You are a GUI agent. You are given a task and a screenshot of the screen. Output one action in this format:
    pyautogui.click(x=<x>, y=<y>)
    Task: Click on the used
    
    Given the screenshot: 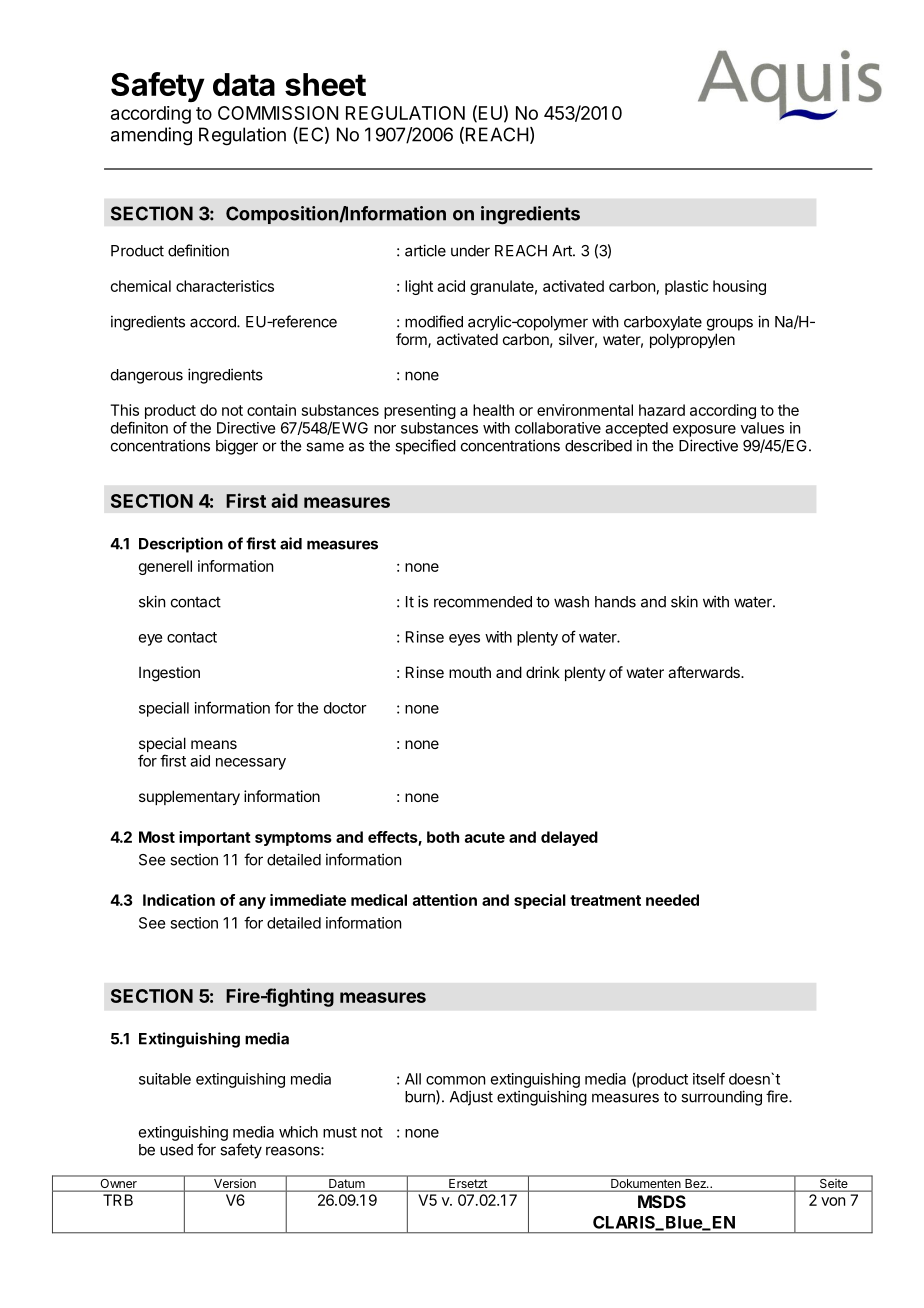 What is the action you would take?
    pyautogui.click(x=176, y=1150)
